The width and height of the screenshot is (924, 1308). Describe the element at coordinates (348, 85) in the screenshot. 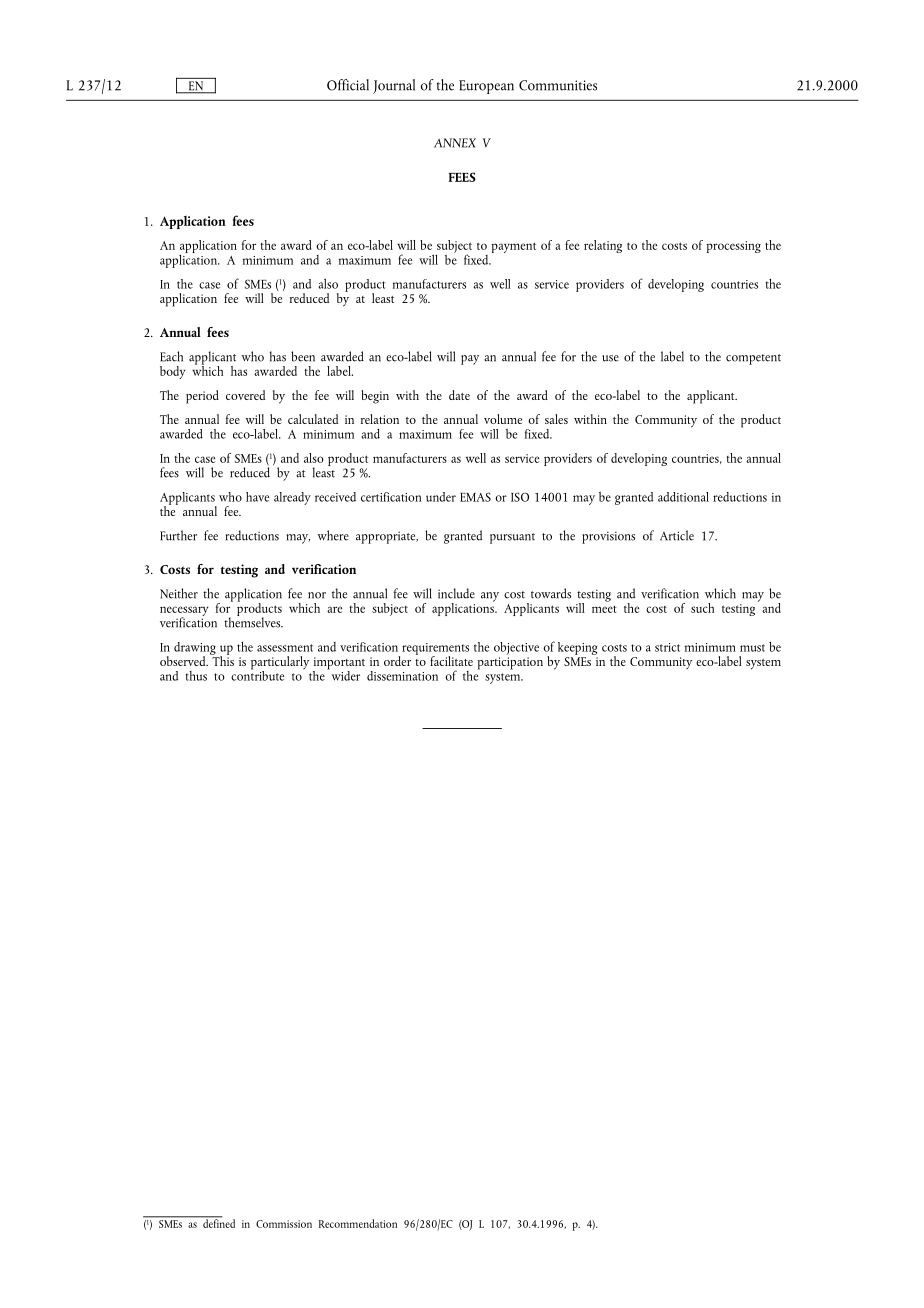

I see `Official` at that location.
